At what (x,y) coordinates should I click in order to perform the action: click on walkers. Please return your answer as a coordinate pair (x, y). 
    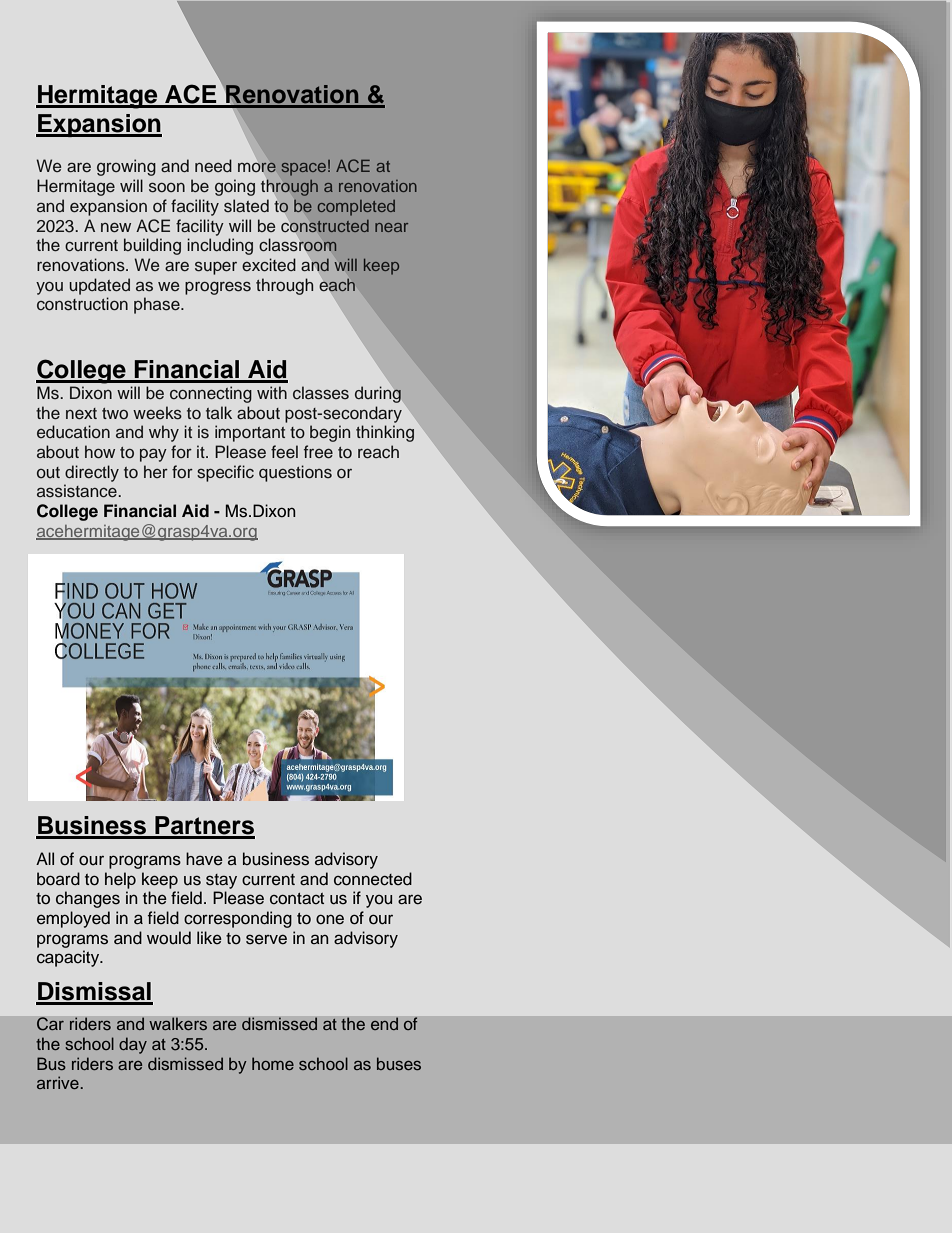
    Looking at the image, I should click on (178, 1024).
